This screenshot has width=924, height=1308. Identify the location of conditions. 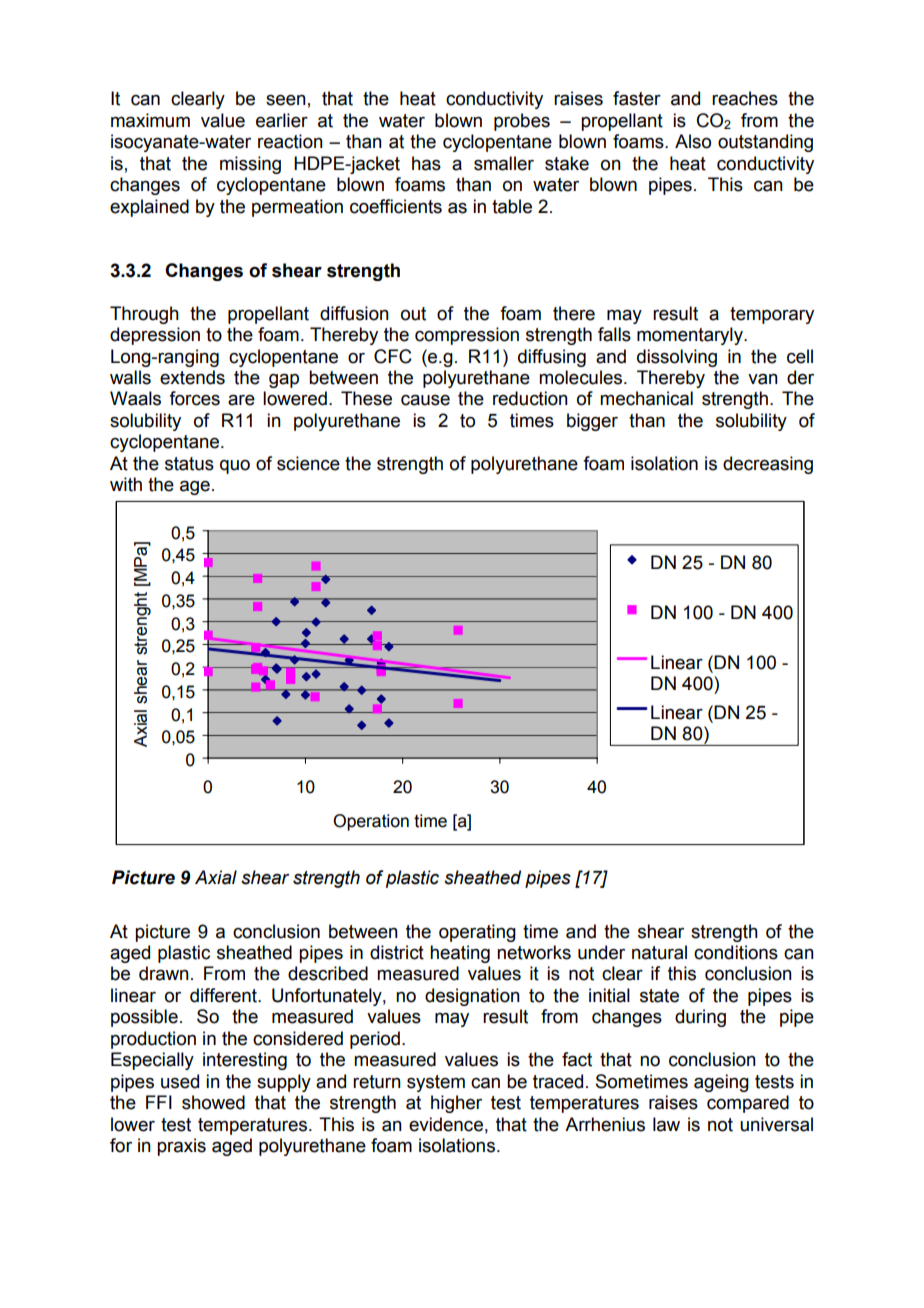
(736, 952).
